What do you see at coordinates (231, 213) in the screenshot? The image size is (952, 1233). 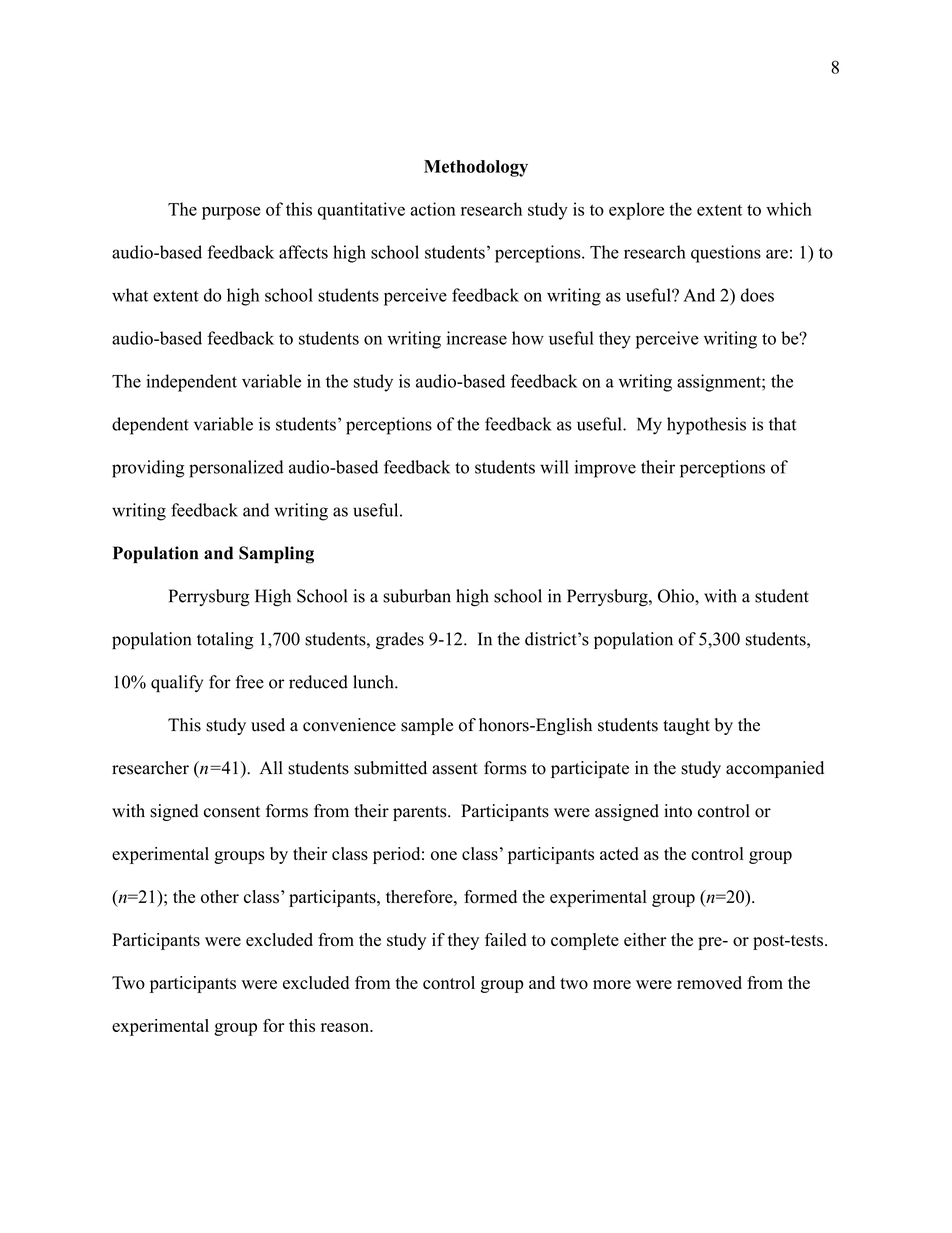 I see `purpose` at bounding box center [231, 213].
